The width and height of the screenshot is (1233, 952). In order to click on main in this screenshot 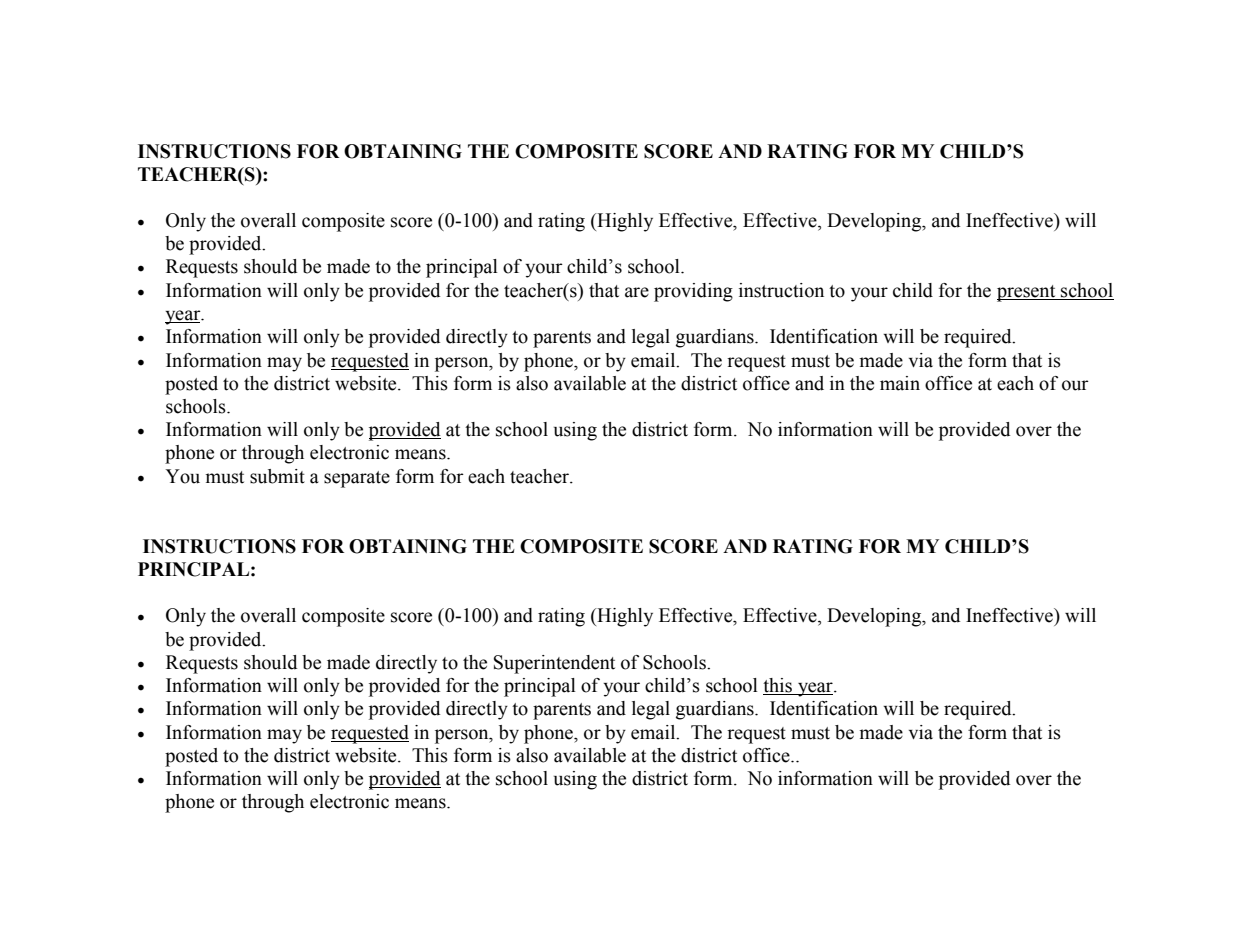, I will do `click(900, 383)`.
